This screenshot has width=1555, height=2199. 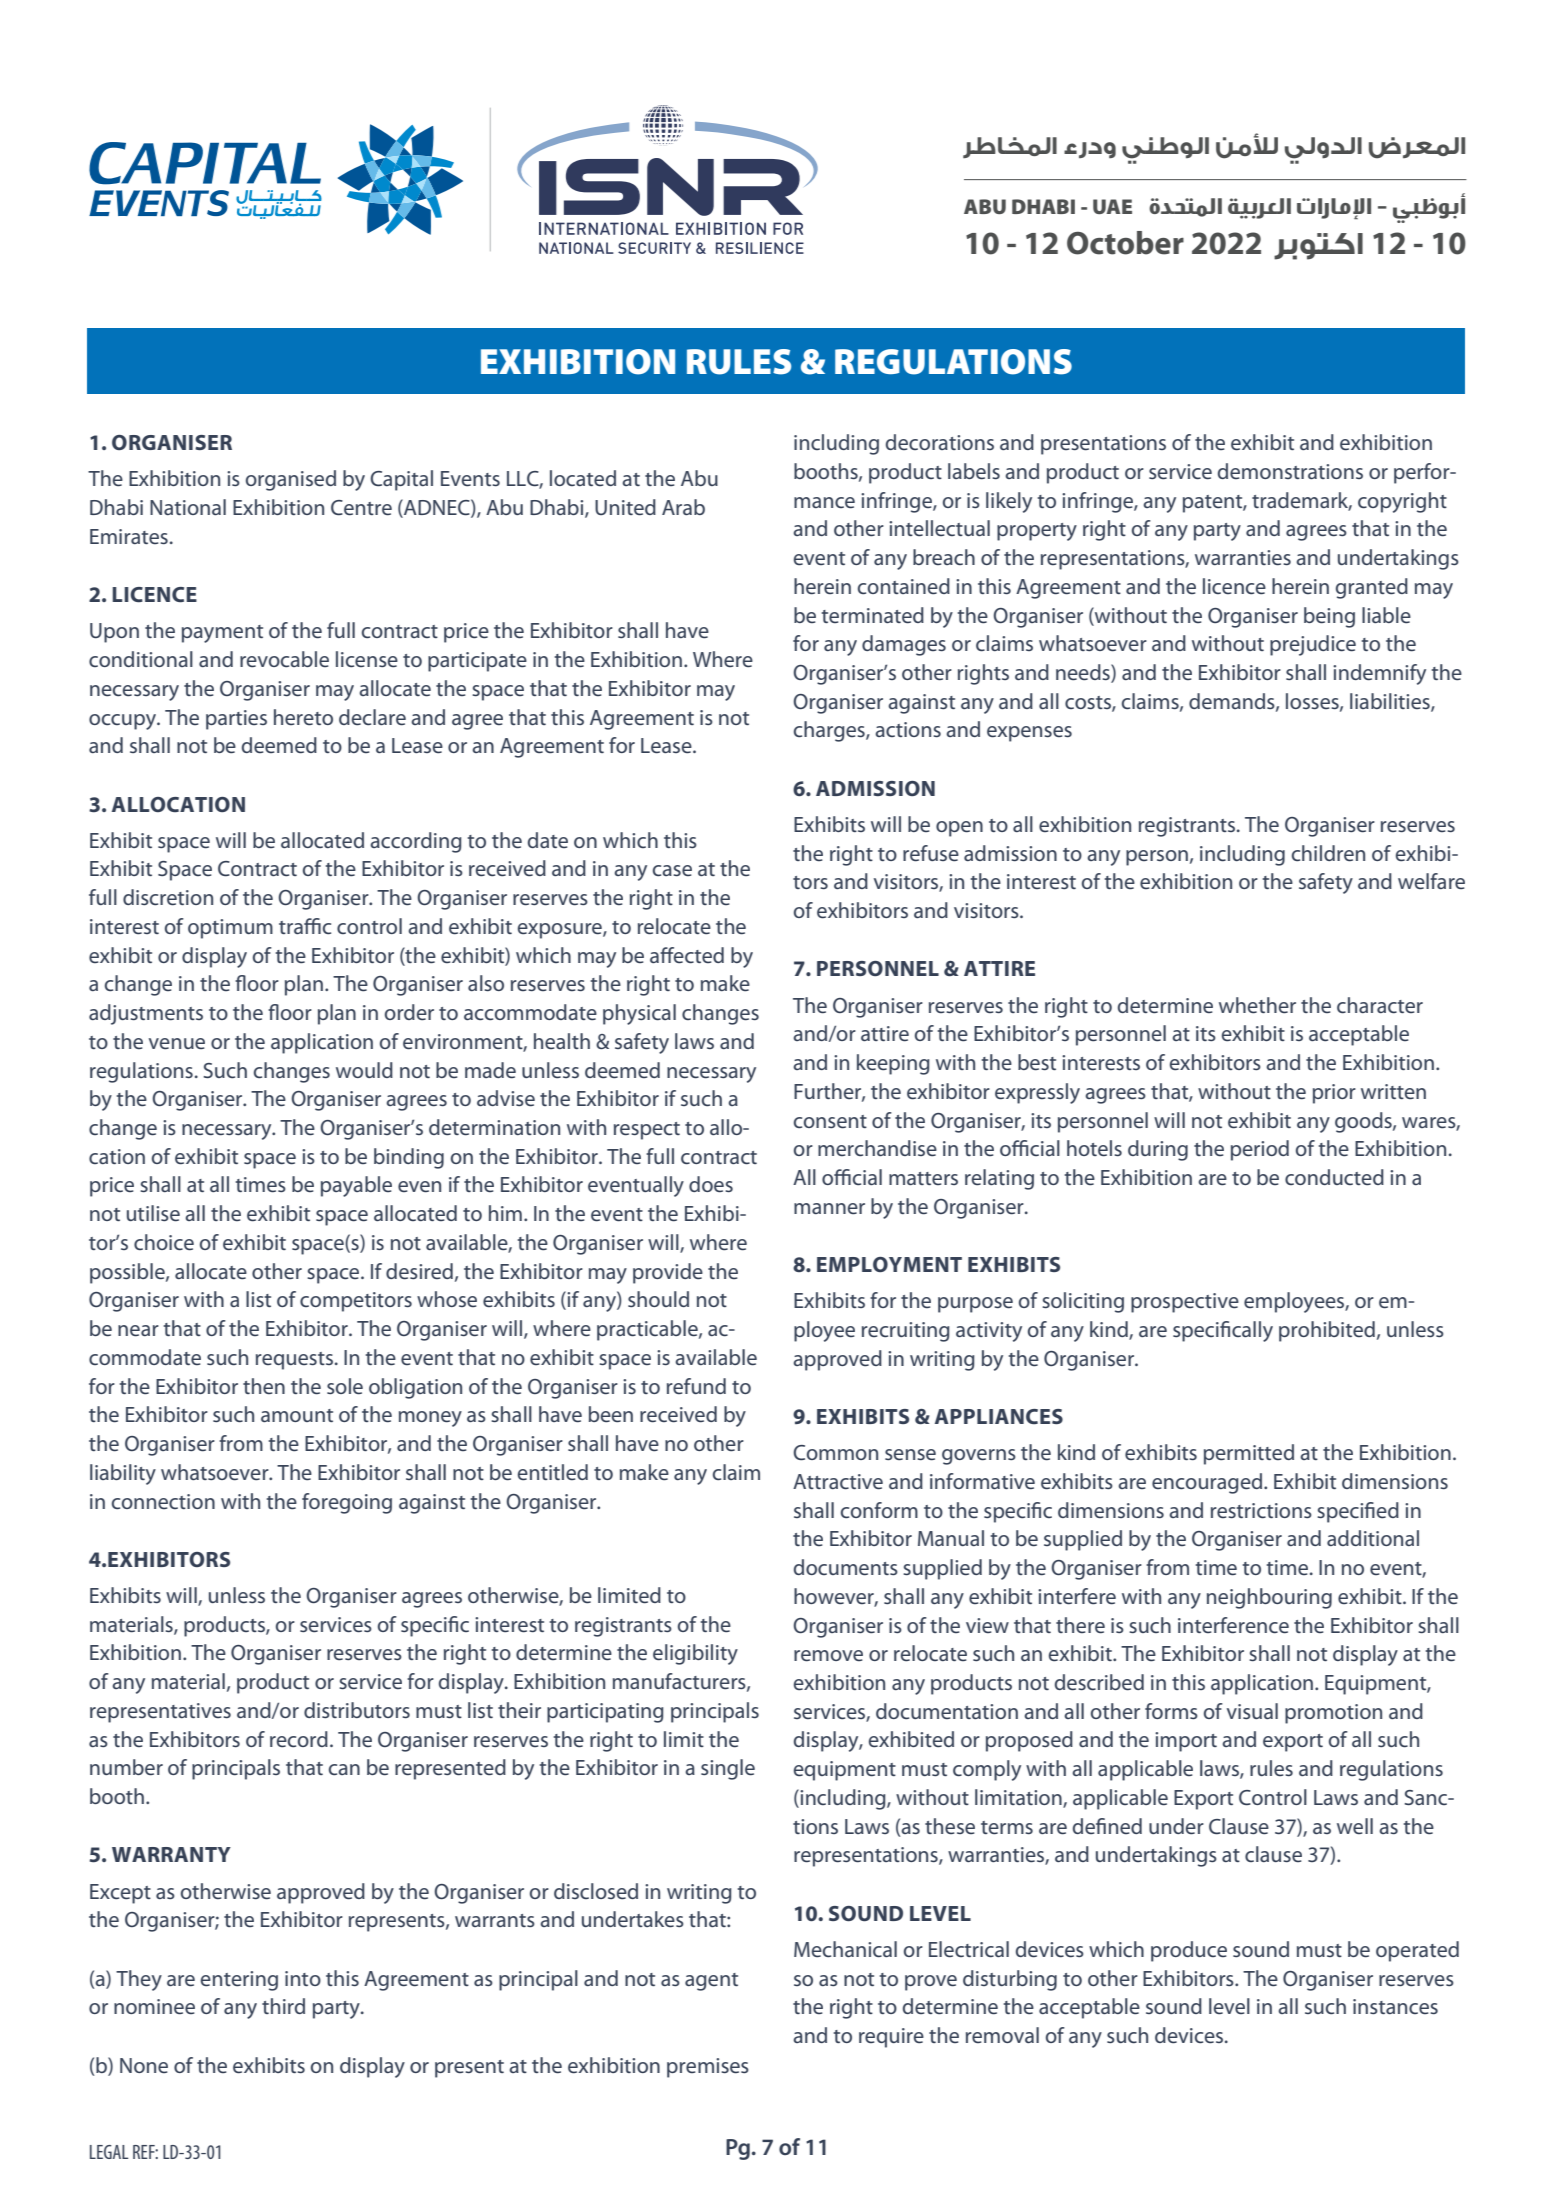 What do you see at coordinates (672, 870) in the screenshot?
I see `case` at bounding box center [672, 870].
